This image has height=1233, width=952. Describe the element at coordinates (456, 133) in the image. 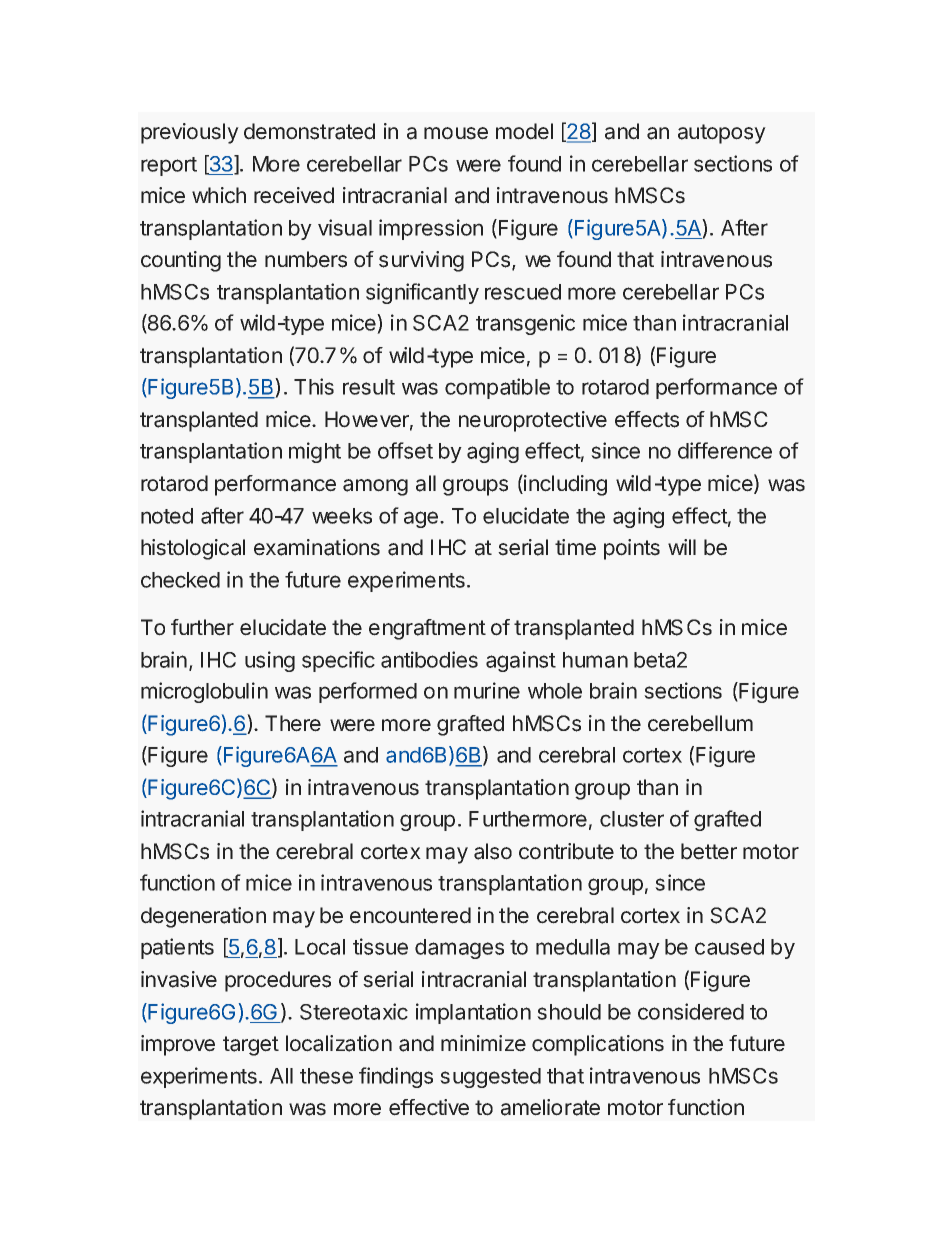

I see `mouse` at that location.
